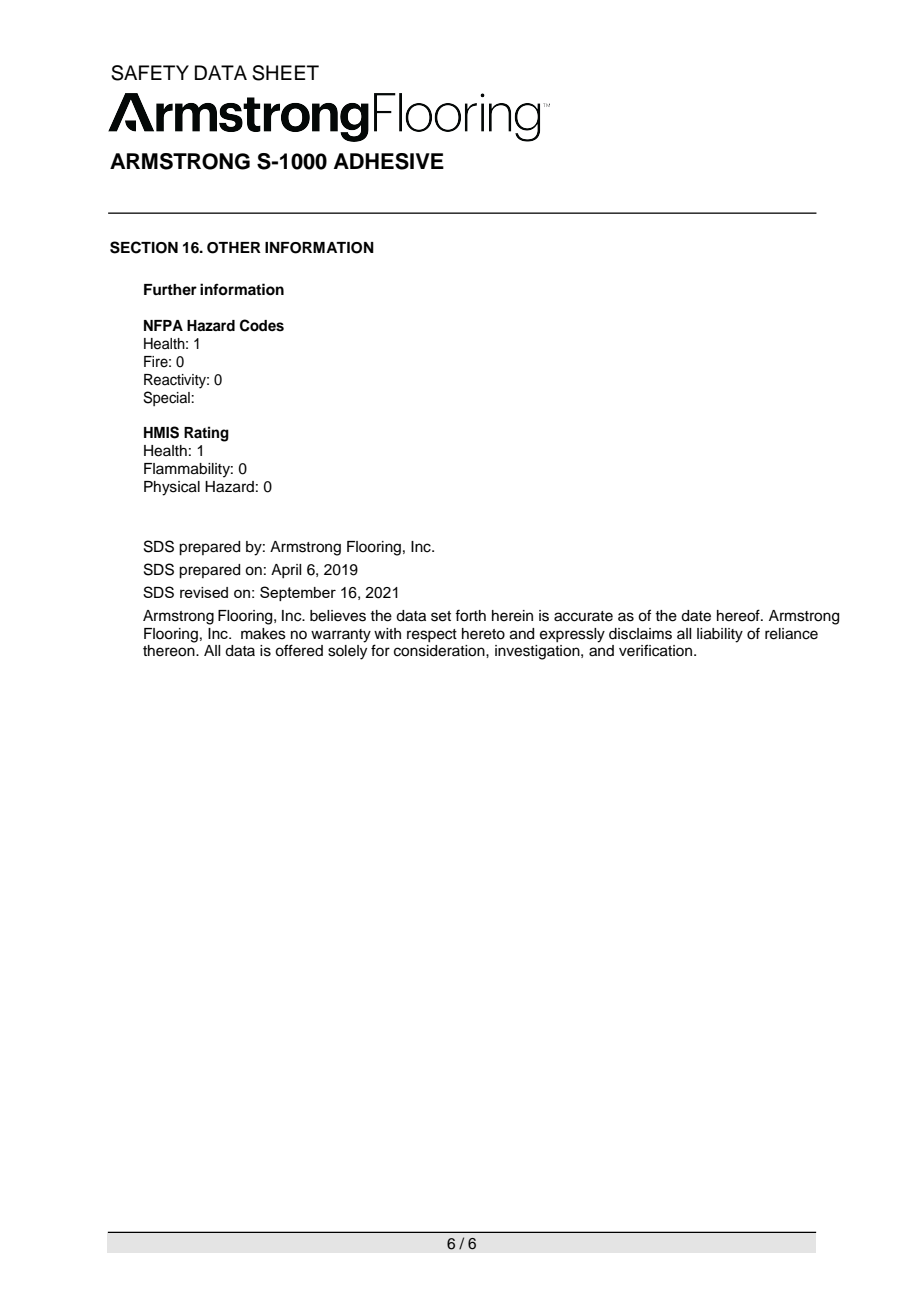 The height and width of the page is (1308, 924). What do you see at coordinates (483, 634) in the page?
I see `hereto` at bounding box center [483, 634].
